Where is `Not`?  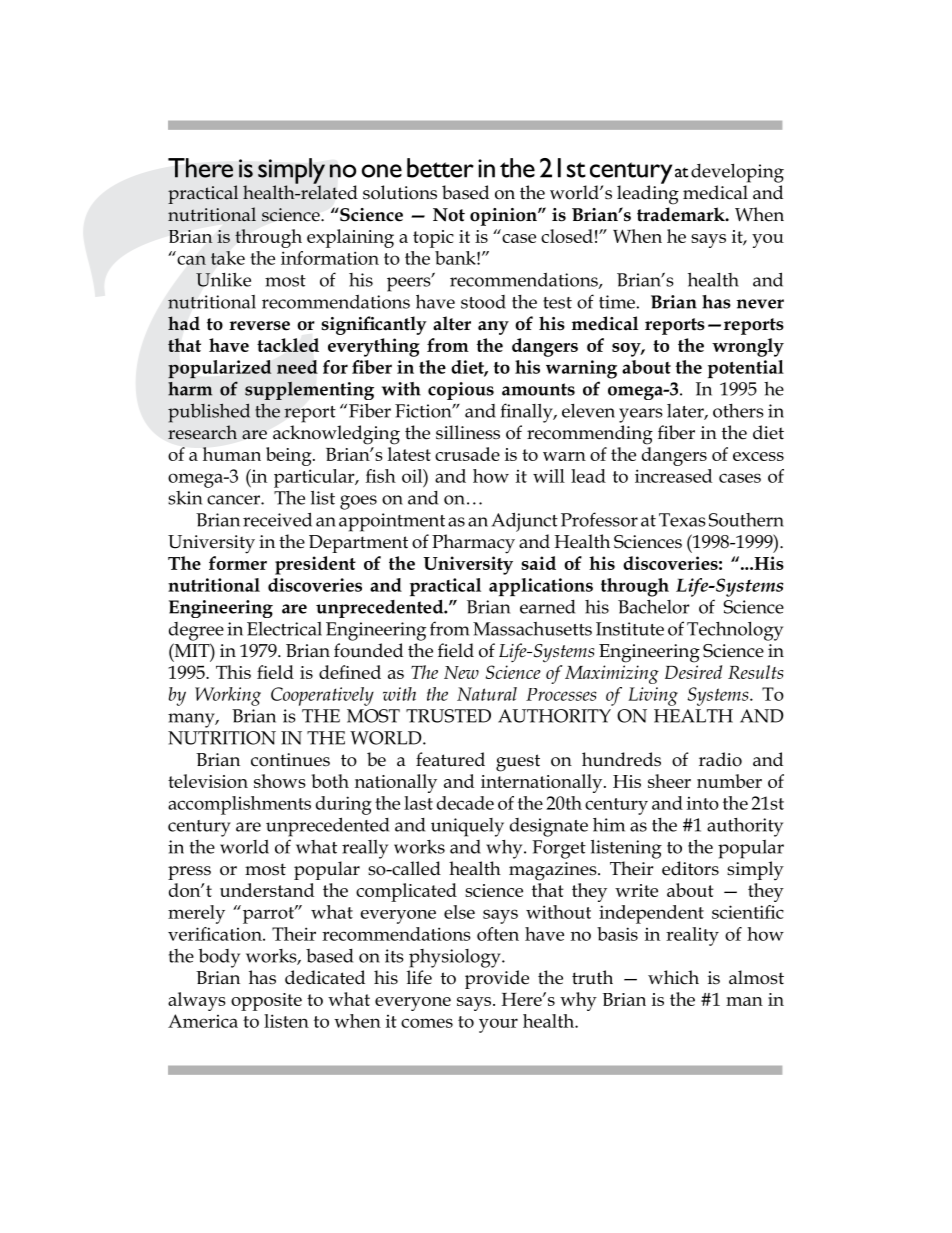
Not is located at coordinates (449, 215).
